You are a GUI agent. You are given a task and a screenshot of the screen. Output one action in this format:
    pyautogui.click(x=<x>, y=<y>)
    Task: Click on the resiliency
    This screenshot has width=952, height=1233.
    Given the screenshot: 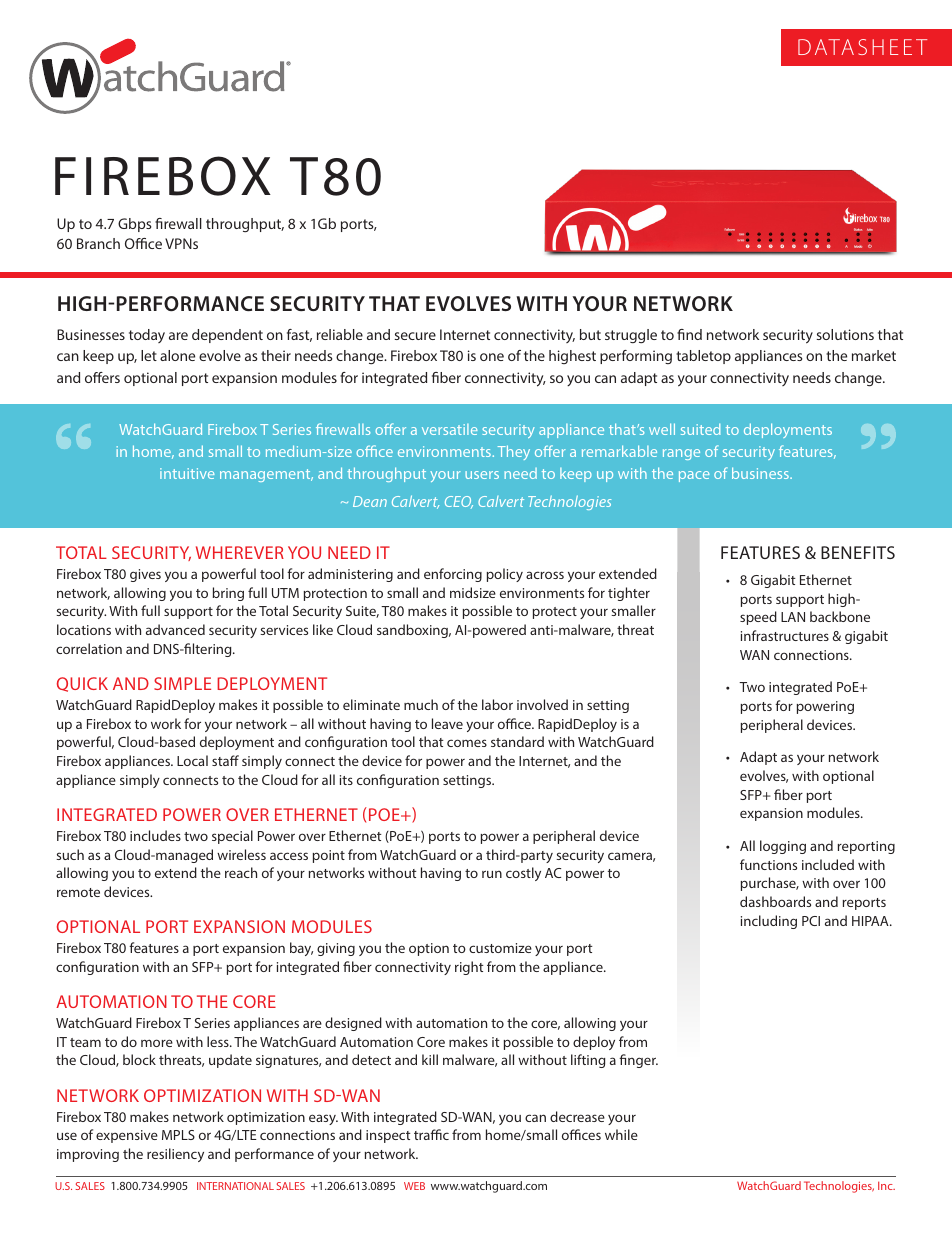 What is the action you would take?
    pyautogui.click(x=175, y=1155)
